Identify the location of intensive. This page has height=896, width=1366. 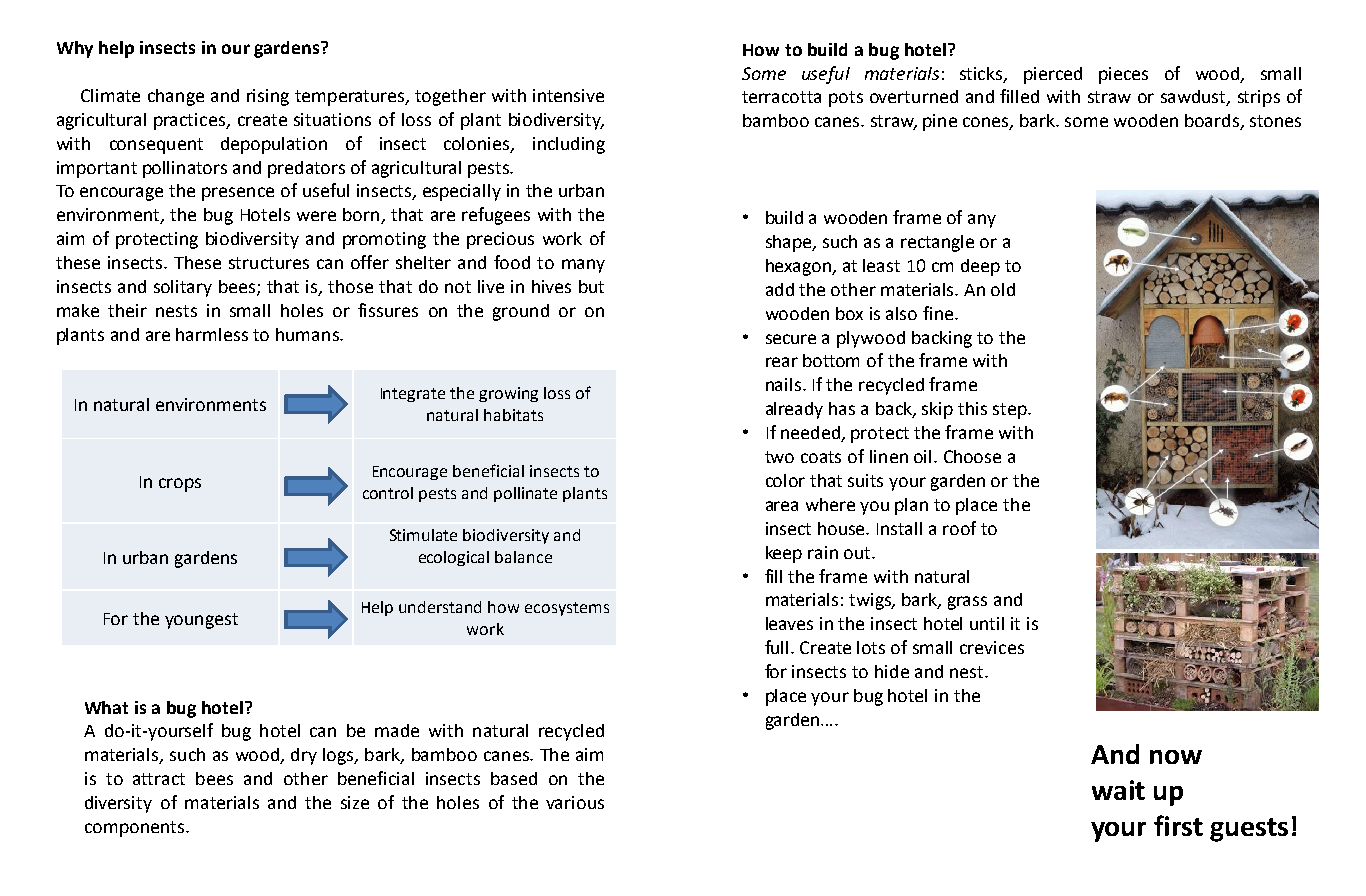
(568, 95).
